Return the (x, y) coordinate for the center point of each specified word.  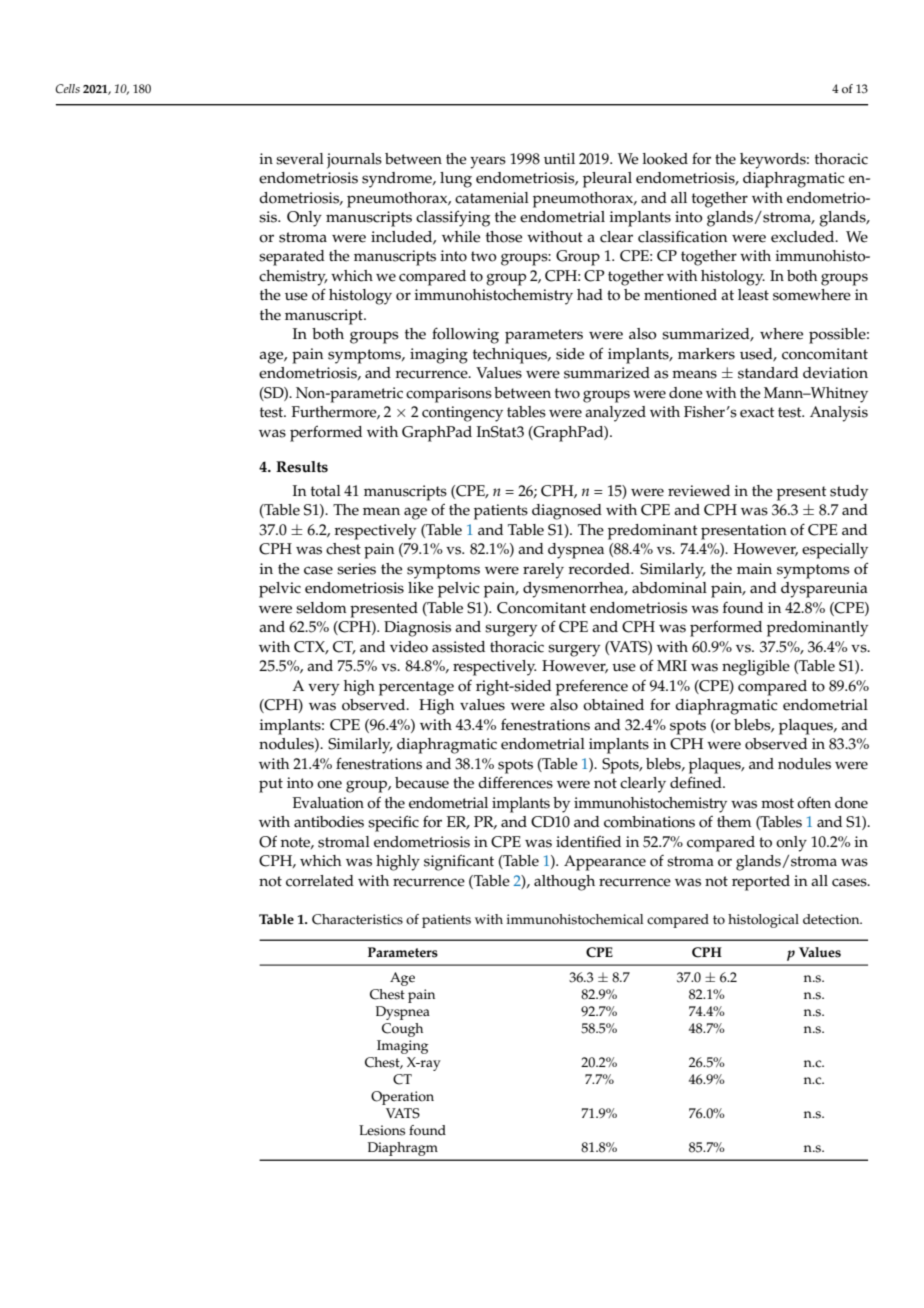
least (753, 295)
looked (665, 159)
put (271, 785)
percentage (416, 688)
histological (763, 921)
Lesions (382, 1130)
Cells (67, 89)
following (465, 335)
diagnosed (567, 512)
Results (302, 467)
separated (292, 258)
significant (459, 863)
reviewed (699, 491)
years (488, 162)
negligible (756, 668)
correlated (320, 881)
